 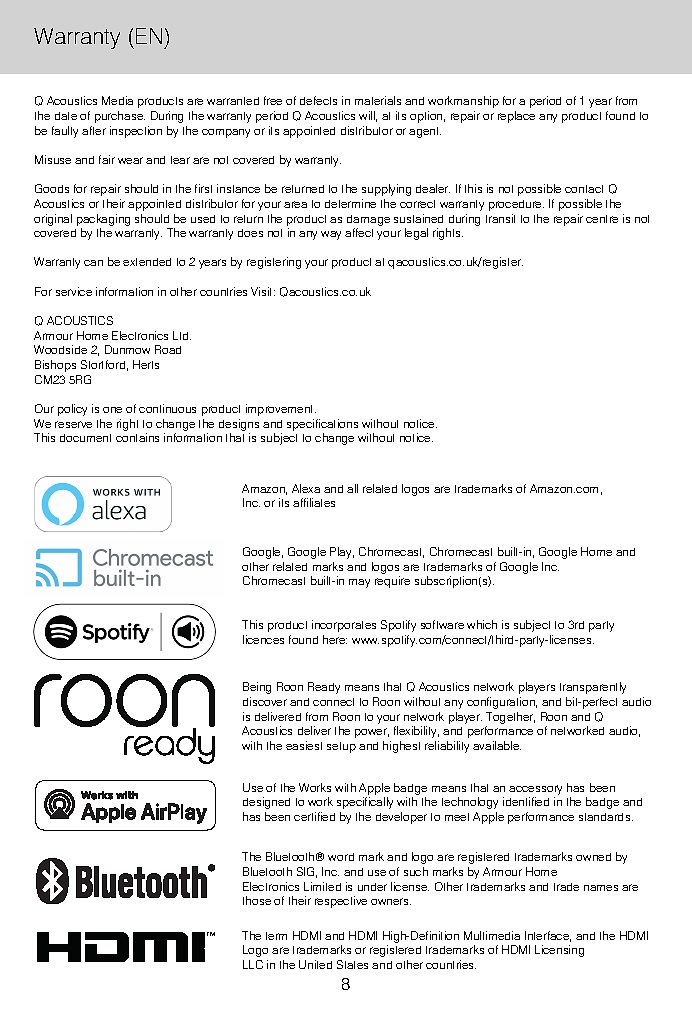 What do you see at coordinates (510, 718) in the page?
I see `Together` at bounding box center [510, 718].
